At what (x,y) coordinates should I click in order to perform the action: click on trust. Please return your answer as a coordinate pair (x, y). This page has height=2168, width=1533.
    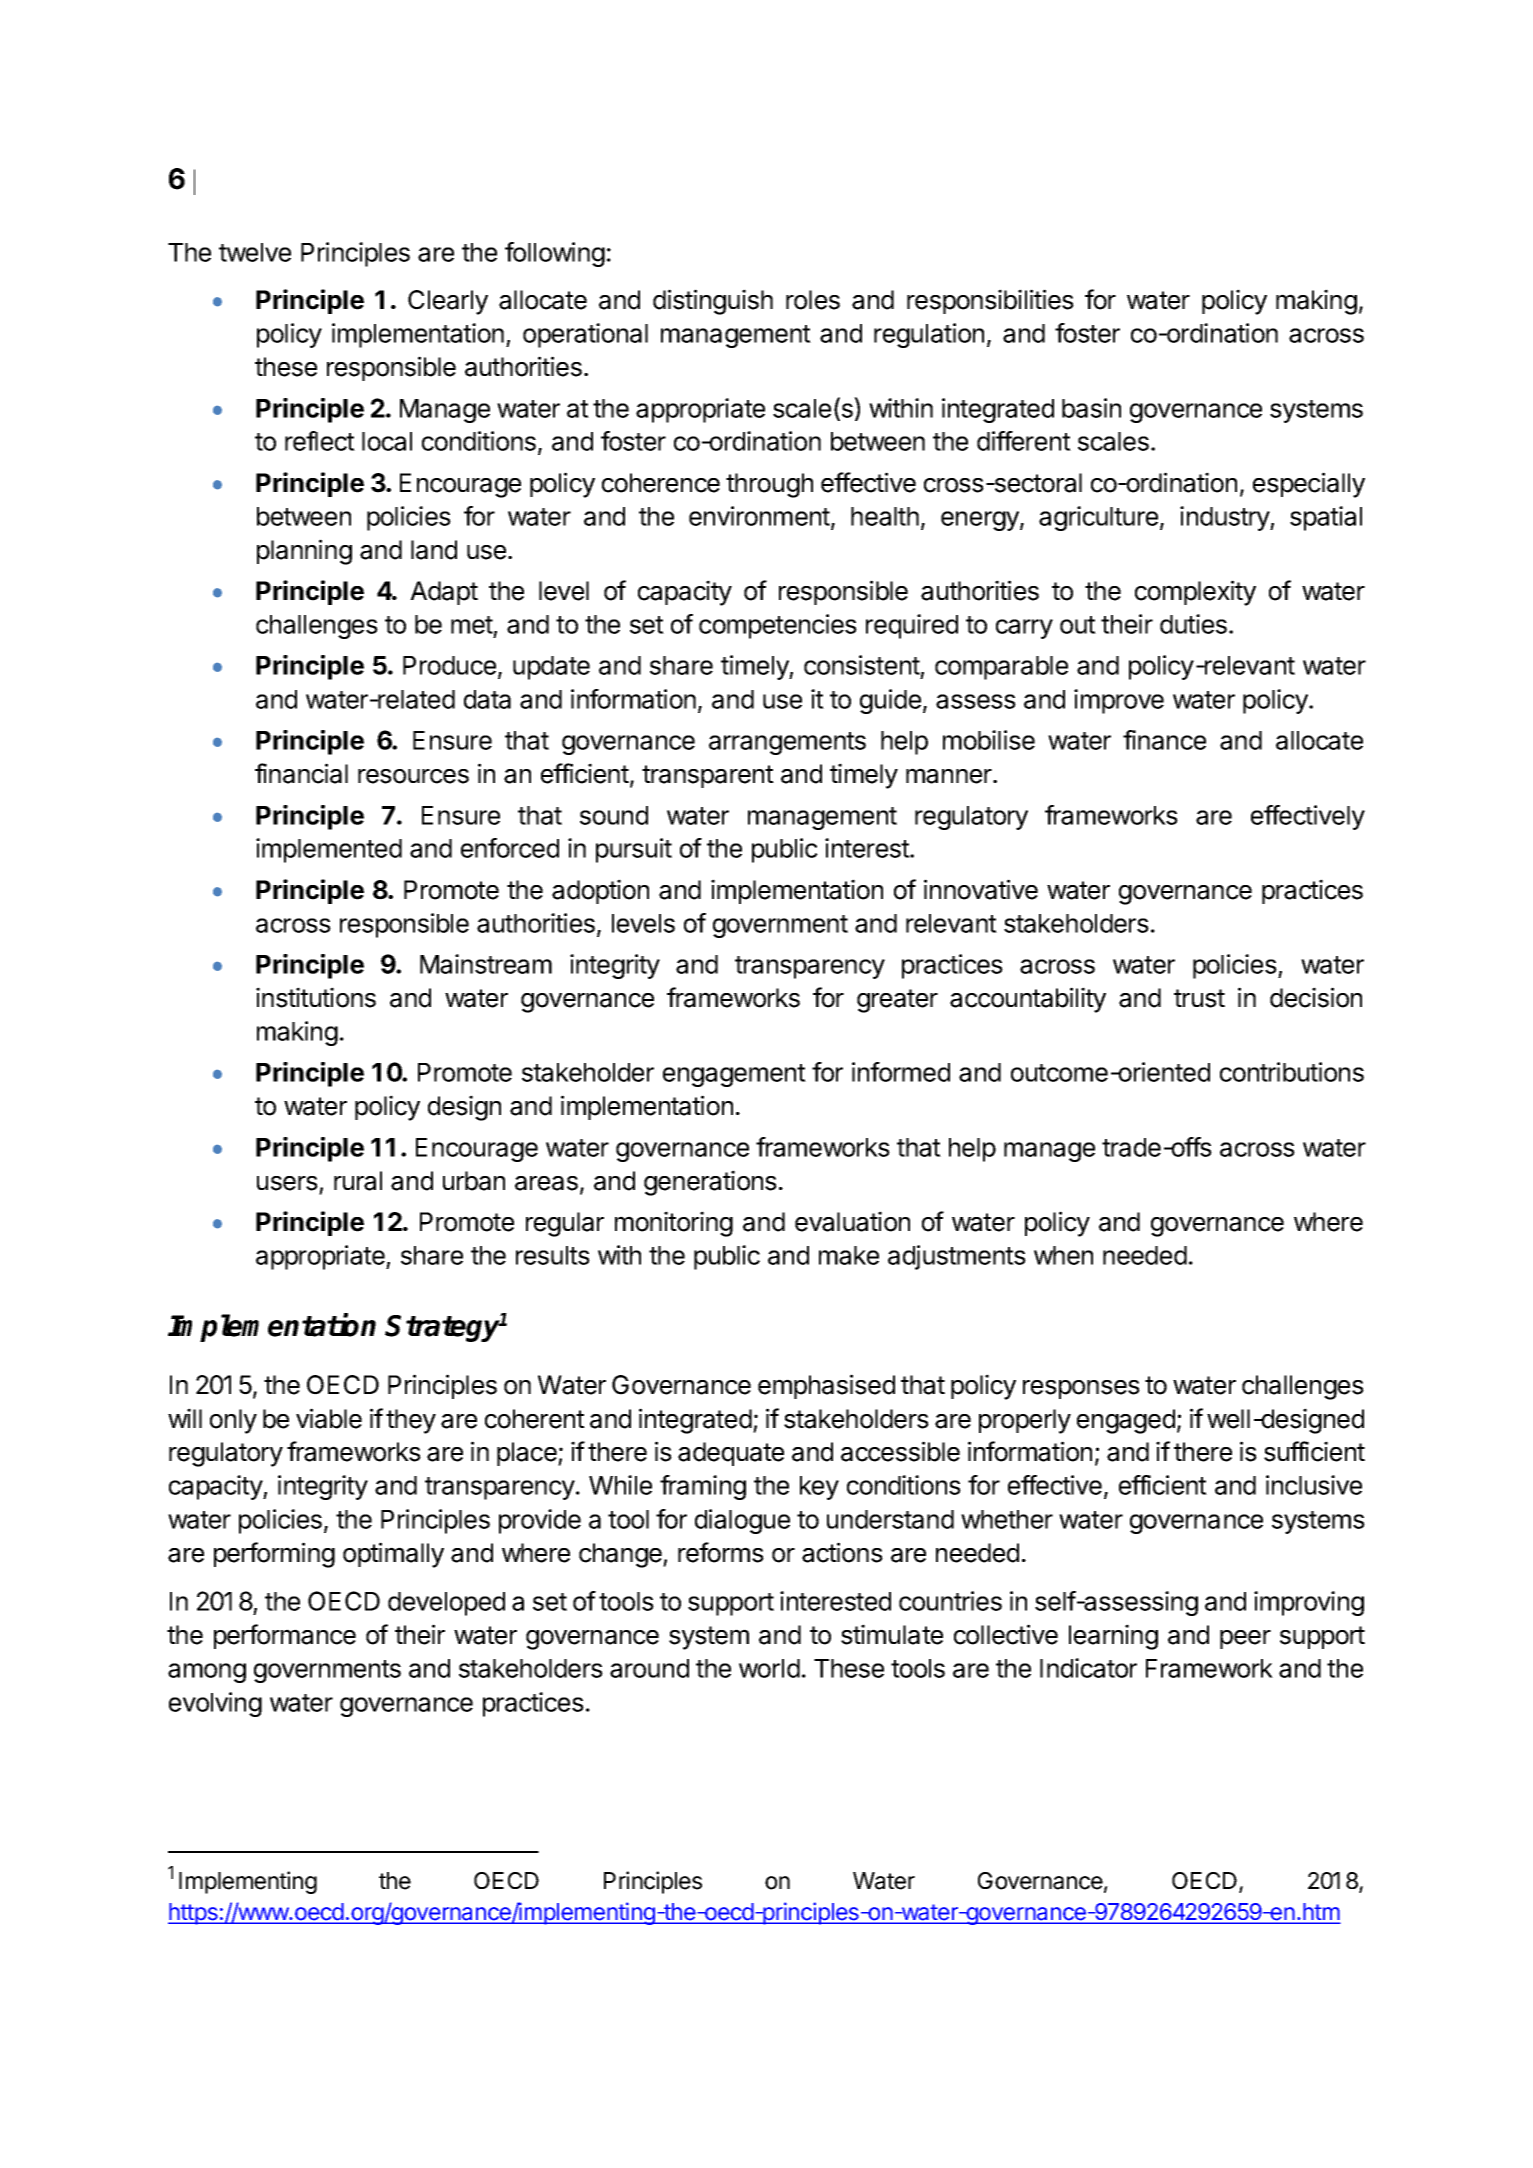
    Looking at the image, I should click on (1199, 998).
